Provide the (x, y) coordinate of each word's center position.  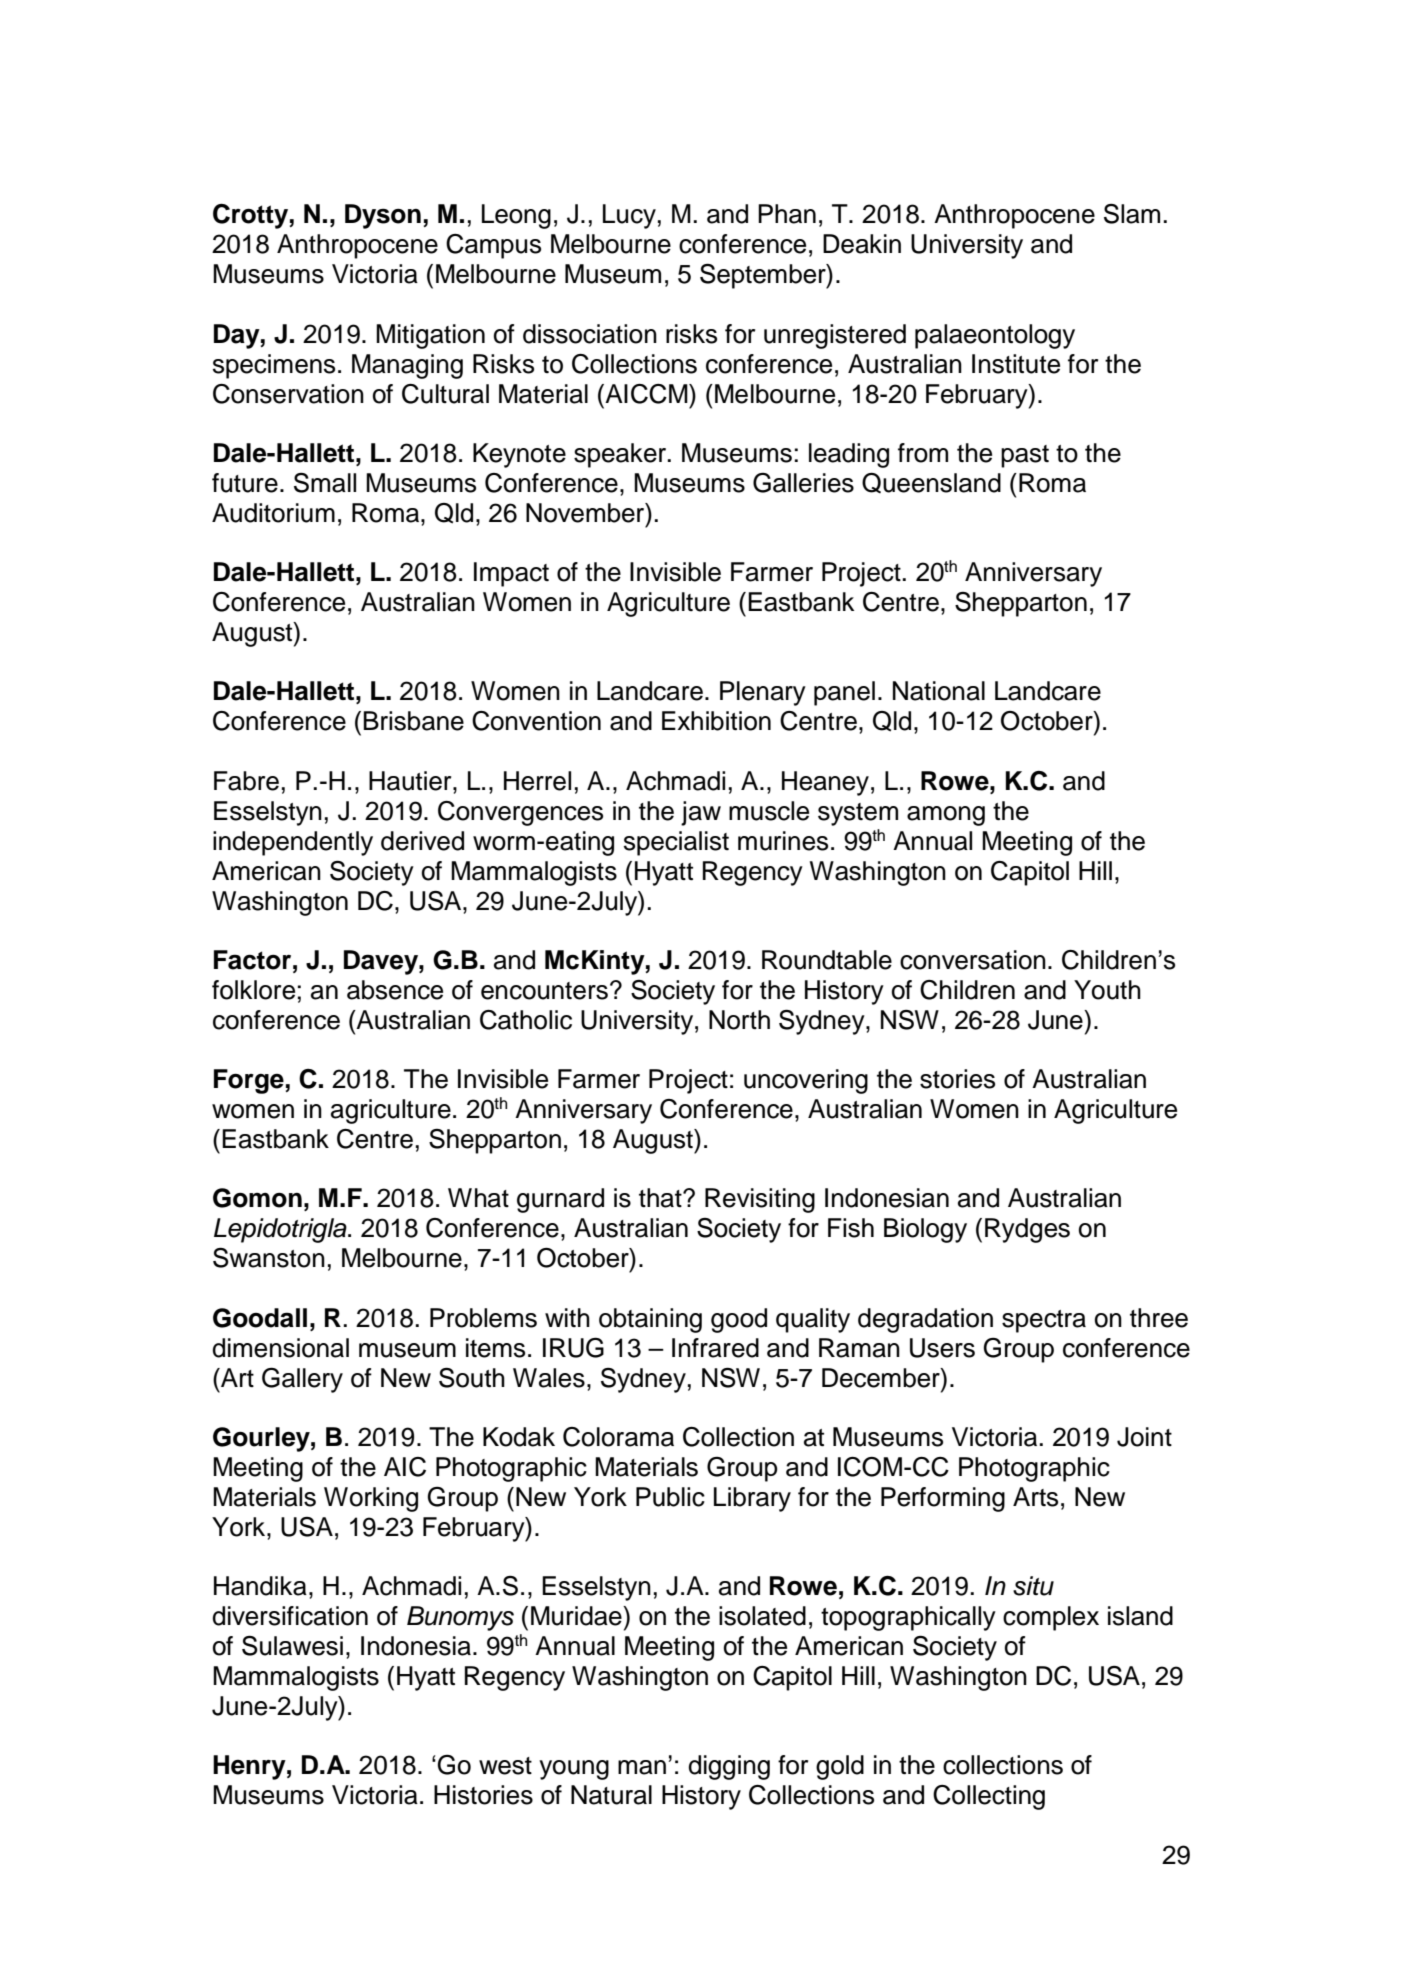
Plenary (763, 693)
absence (395, 990)
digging (729, 1767)
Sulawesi (292, 1646)
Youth (1107, 990)
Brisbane (413, 721)
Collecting (989, 1797)
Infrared (715, 1348)
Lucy (629, 216)
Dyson (383, 216)
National (939, 691)
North (739, 1020)
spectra (1044, 1321)
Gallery (302, 1380)
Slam (1132, 214)
